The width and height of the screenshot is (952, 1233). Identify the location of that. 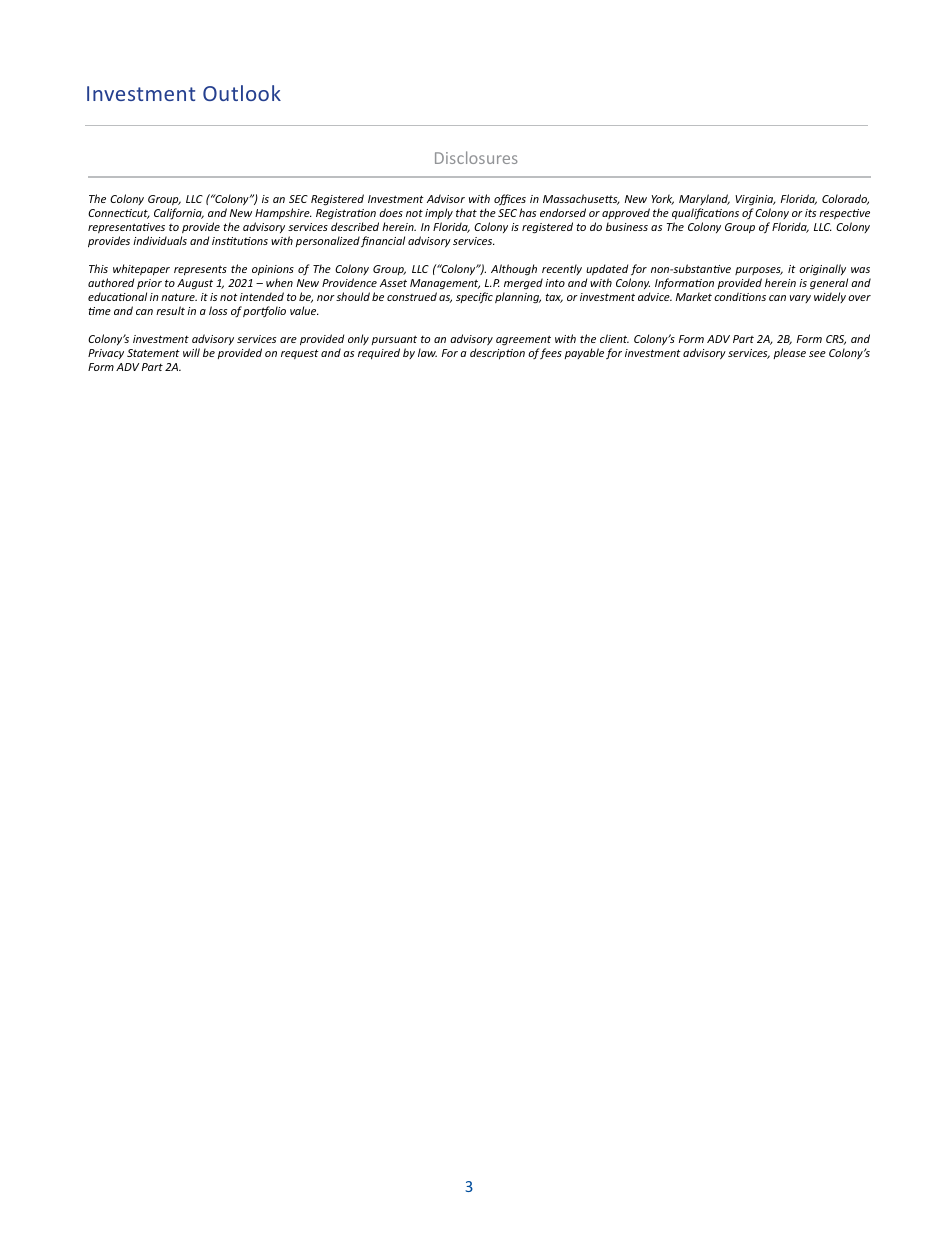
(466, 212).
